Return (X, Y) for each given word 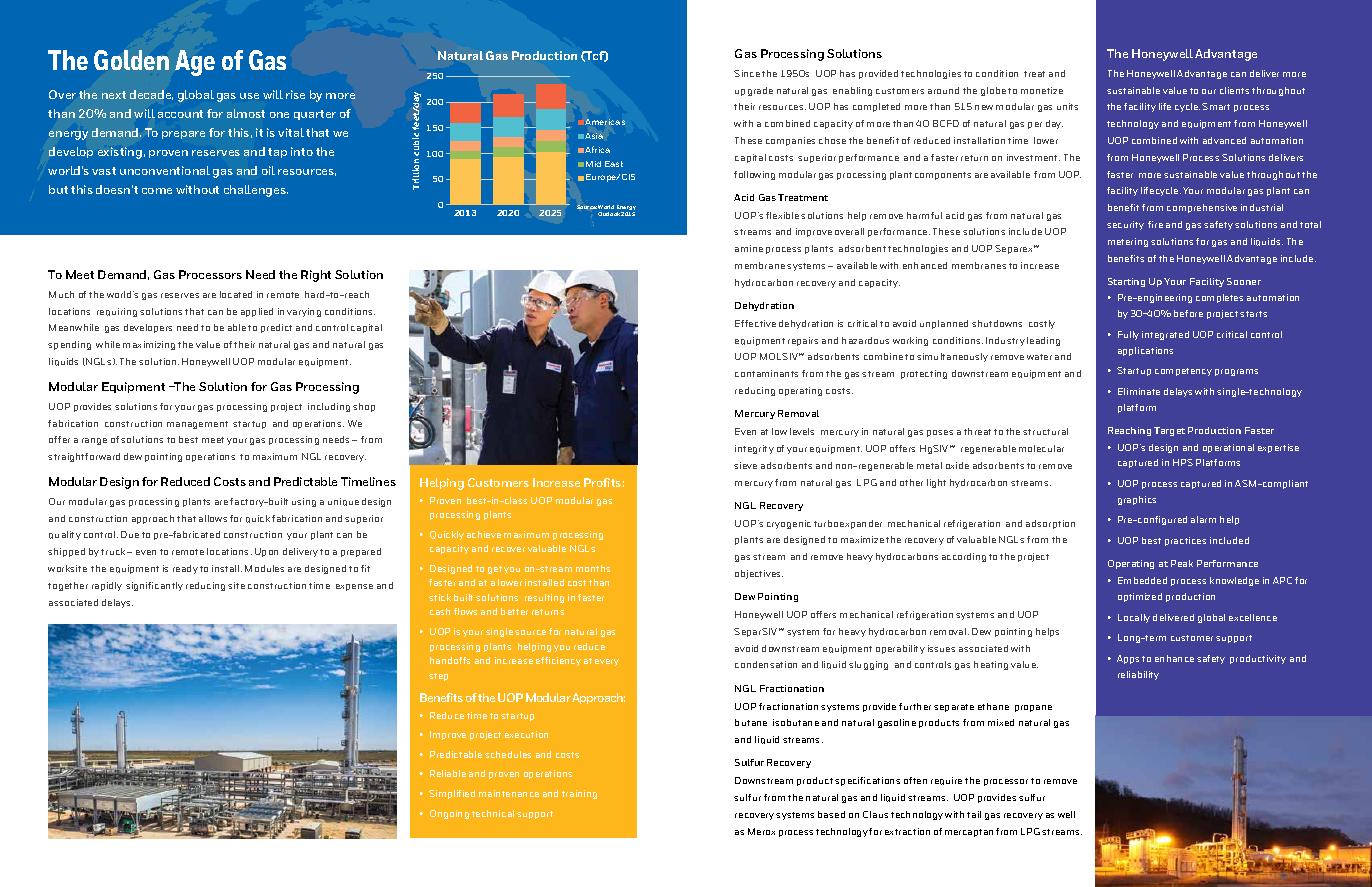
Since (747, 73)
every (607, 662)
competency (1183, 372)
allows (213, 518)
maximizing (149, 345)
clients (1234, 90)
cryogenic (789, 524)
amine (749, 248)
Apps (1128, 659)
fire (1155, 224)
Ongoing (449, 814)
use (249, 96)
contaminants (766, 373)
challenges (256, 191)
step (438, 677)
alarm (1203, 519)
